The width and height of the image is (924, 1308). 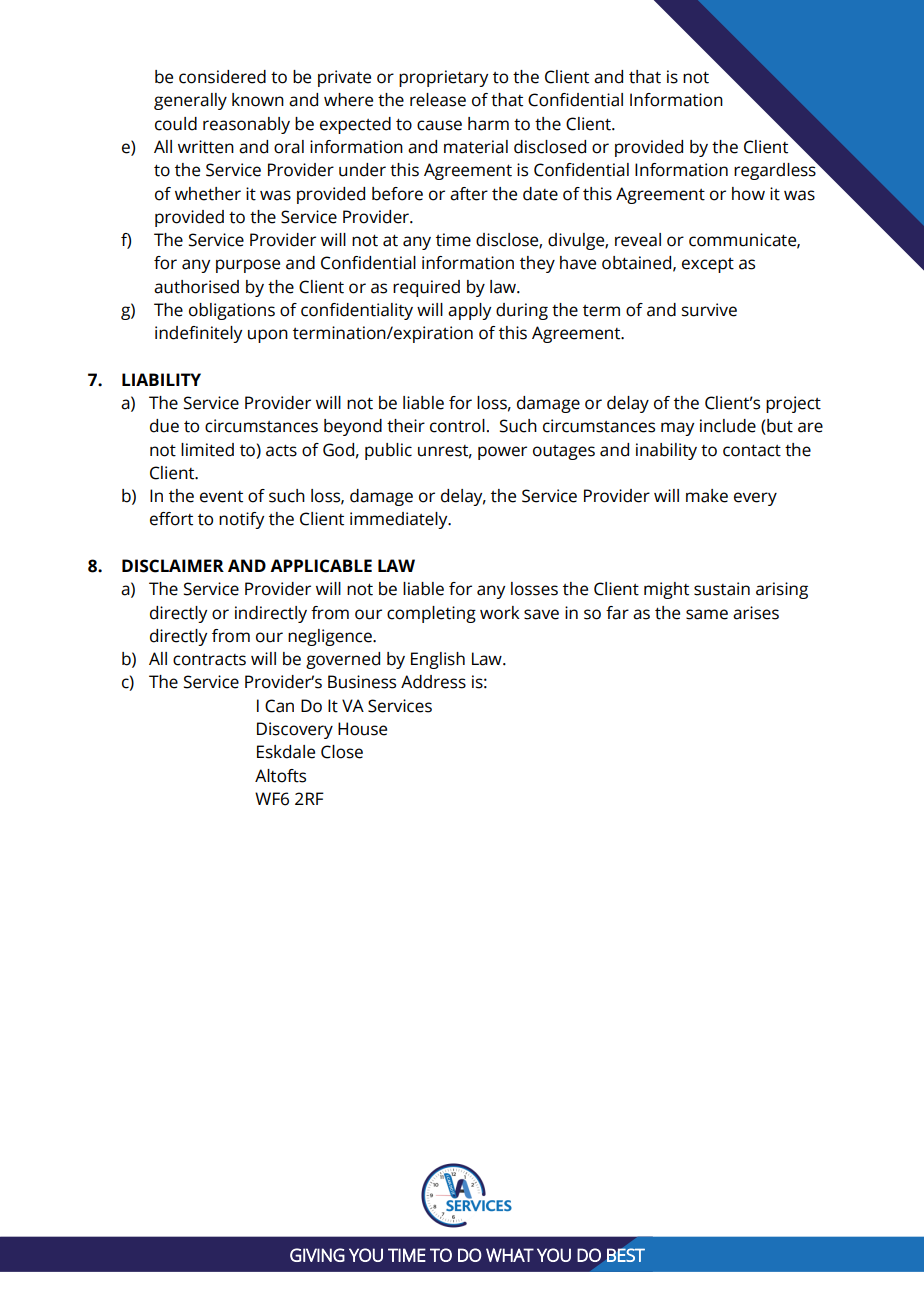 I want to click on same, so click(x=707, y=614).
